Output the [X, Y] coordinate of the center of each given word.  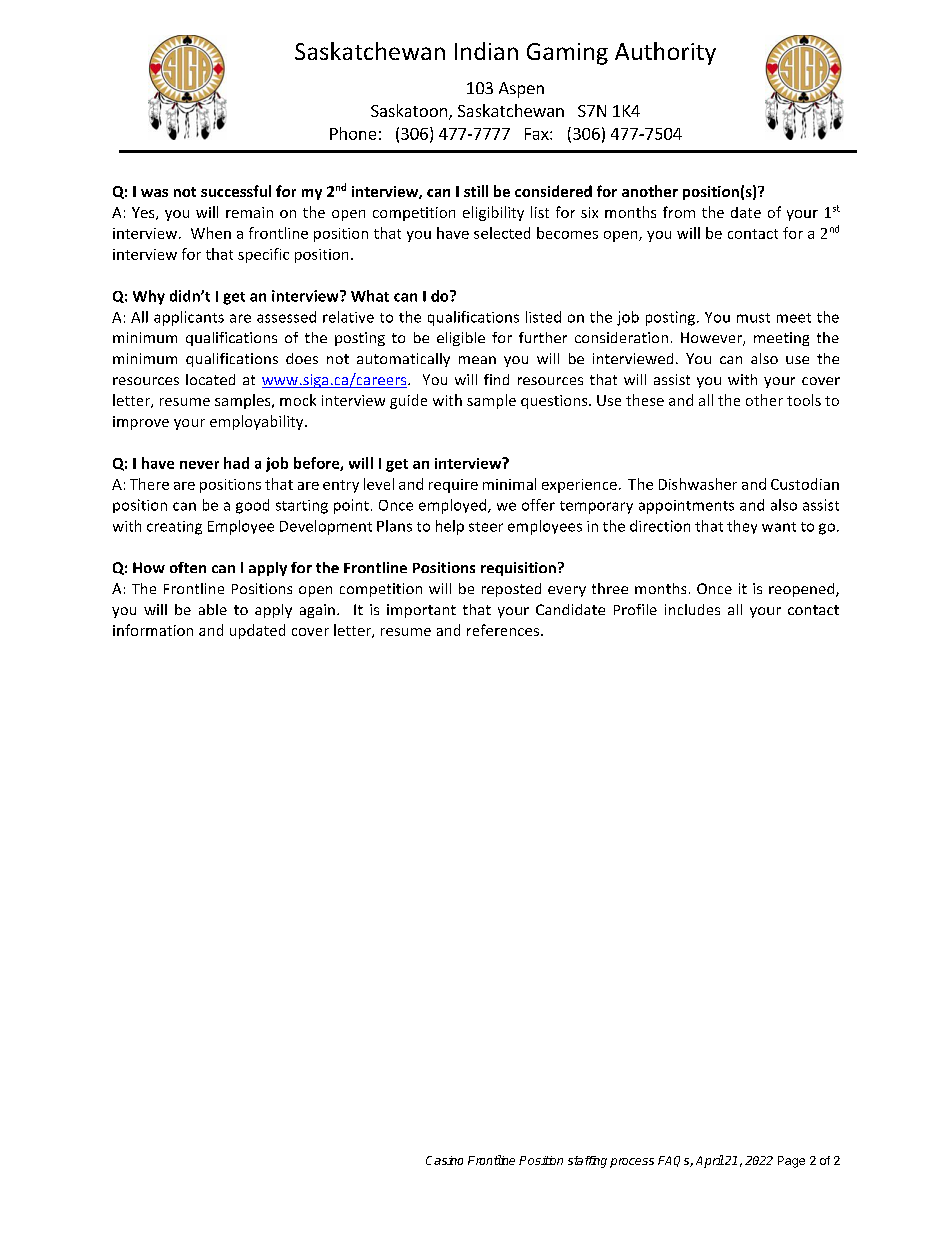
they [742, 527]
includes [692, 609]
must [753, 318]
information [153, 630]
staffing [587, 1162]
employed [454, 506]
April [710, 1161]
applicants [189, 318]
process [632, 1163]
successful [236, 191]
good [252, 506]
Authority [665, 53]
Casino [444, 1160]
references [503, 630]
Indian [486, 51]
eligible [461, 339]
